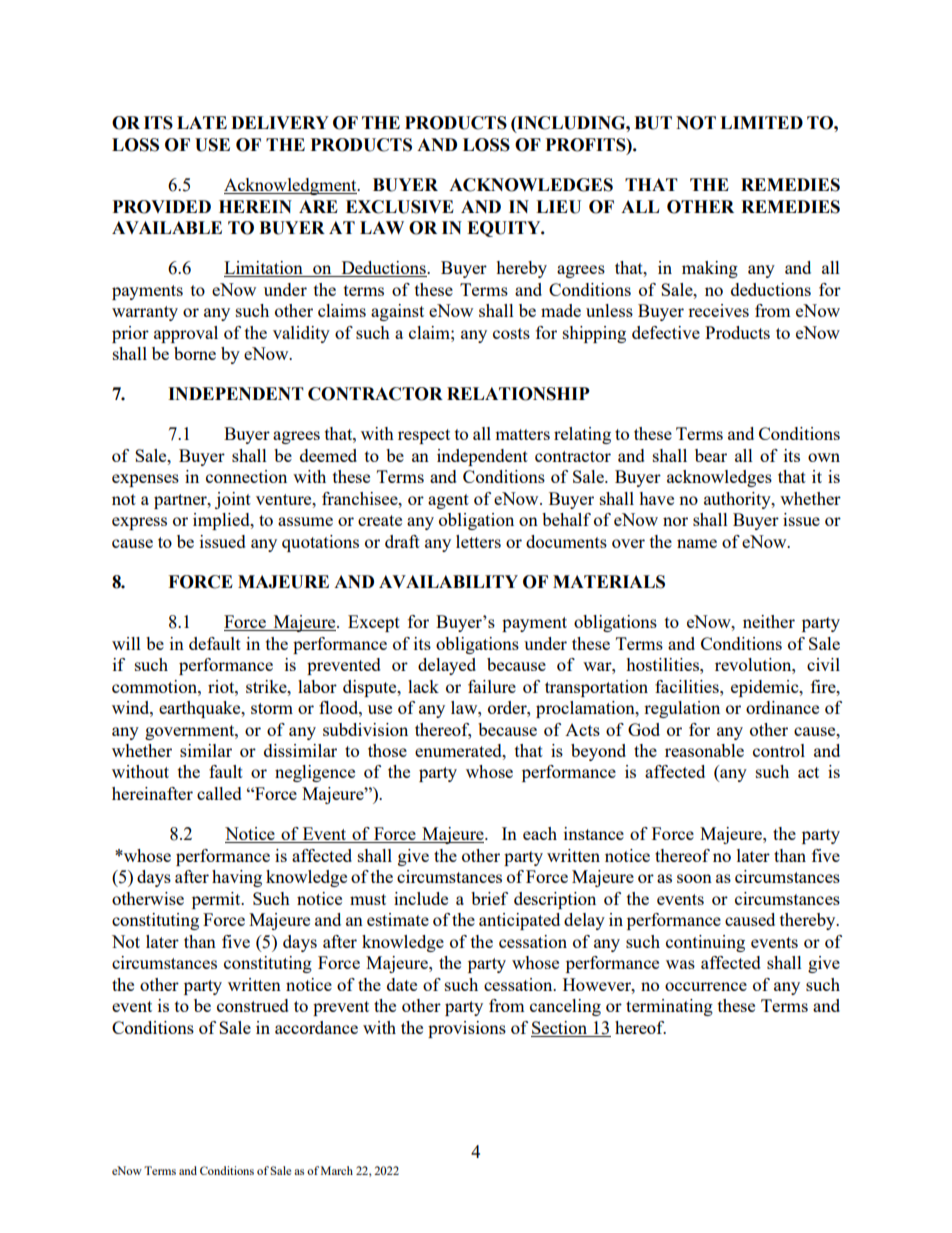  Describe the element at coordinates (233, 500) in the screenshot. I see `joint` at that location.
